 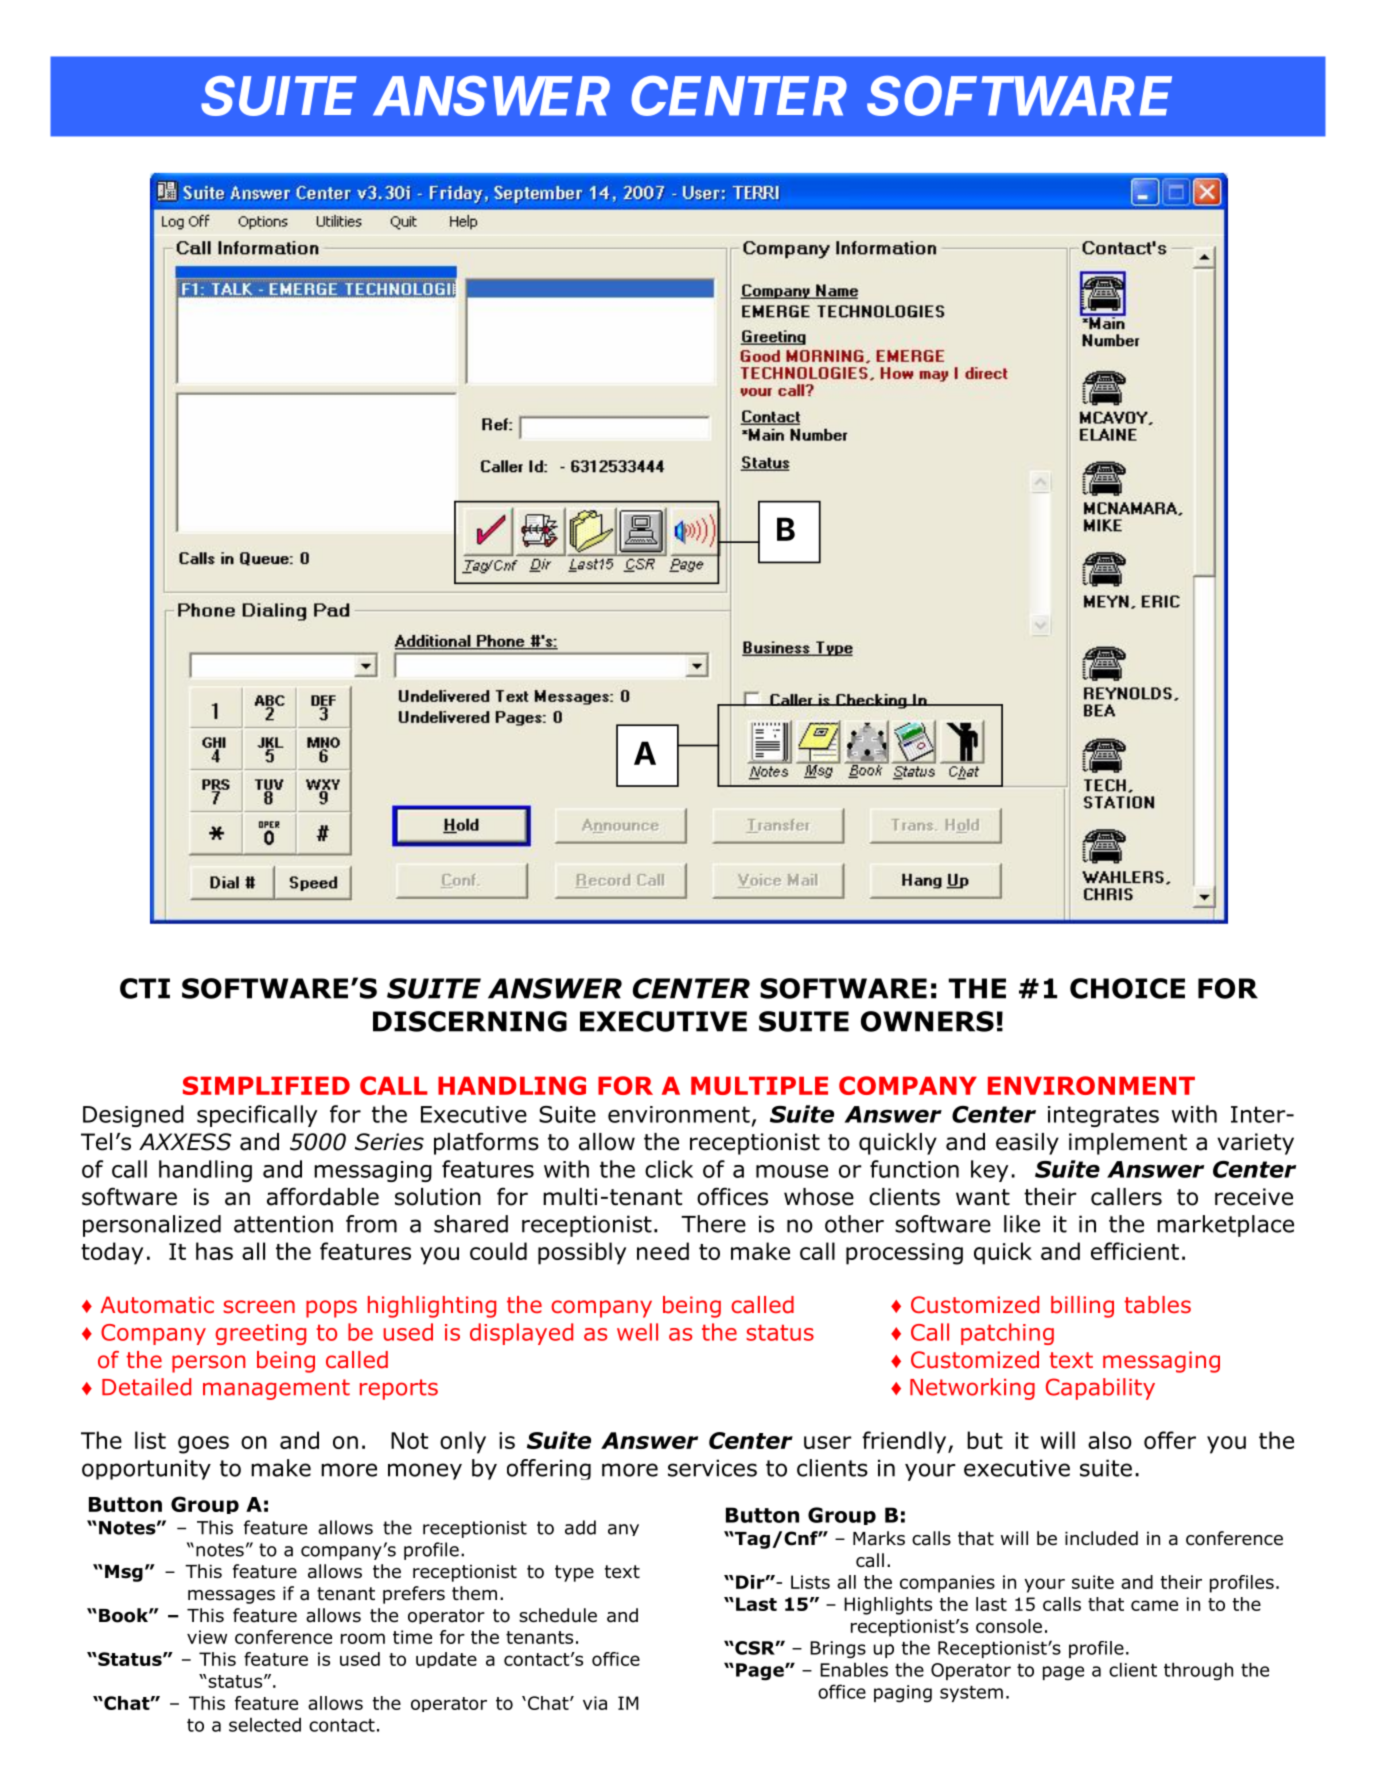 I want to click on CHOICE, so click(x=1127, y=988).
